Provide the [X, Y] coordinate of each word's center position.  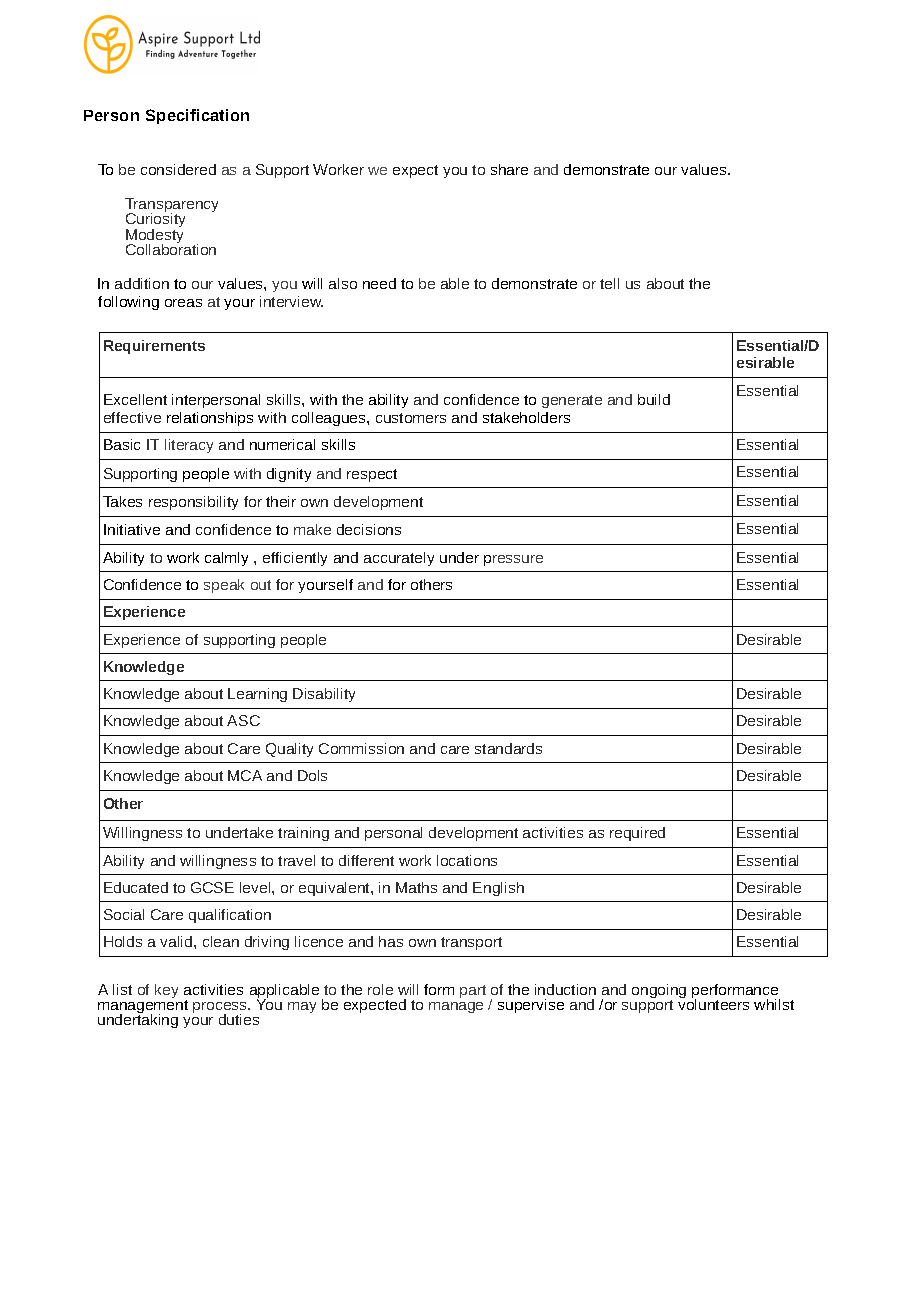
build [654, 399]
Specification [197, 116]
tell [609, 283]
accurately [399, 559]
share [509, 169]
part [473, 991]
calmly [226, 559]
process [221, 1009]
